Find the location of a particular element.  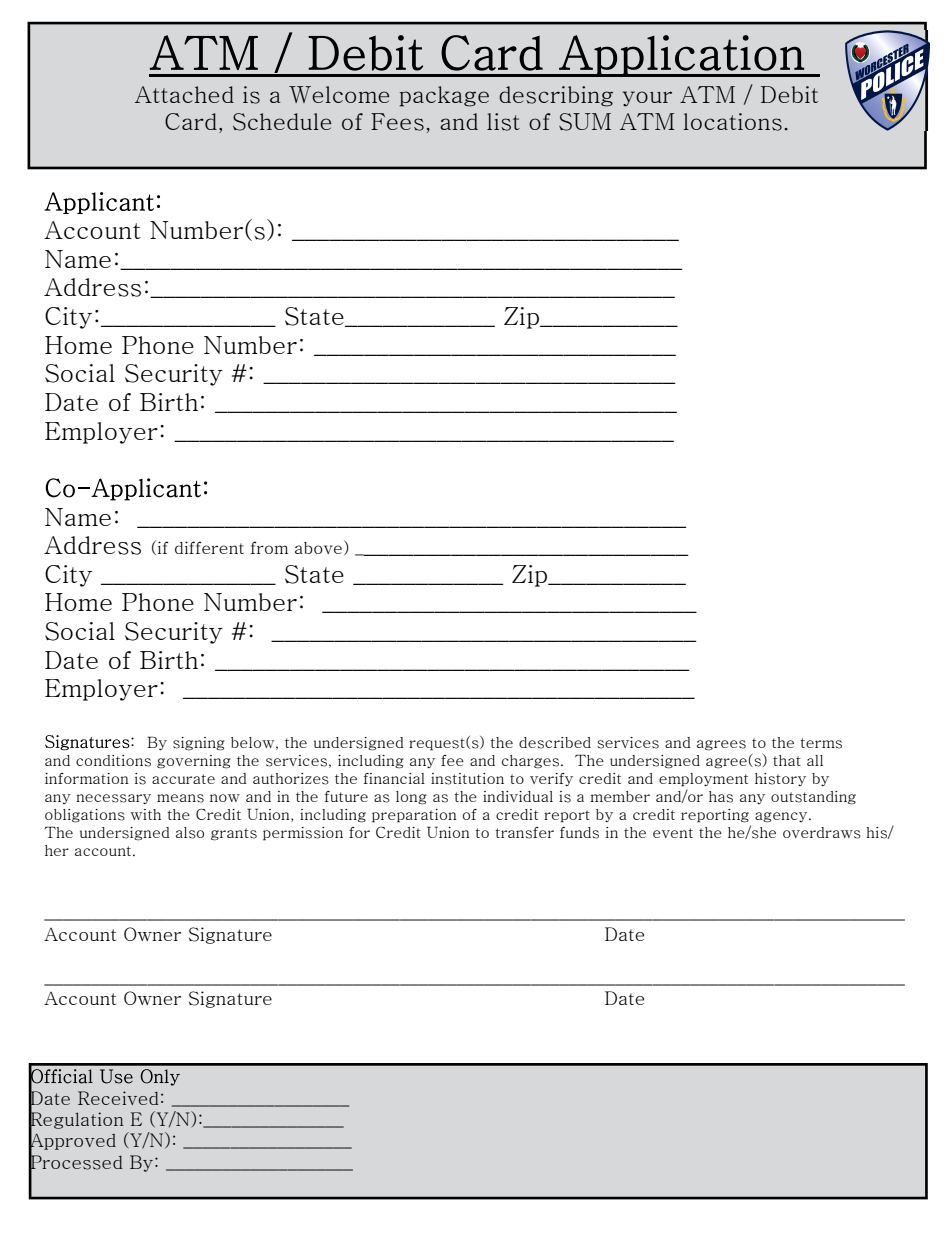

transfer is located at coordinates (524, 833).
